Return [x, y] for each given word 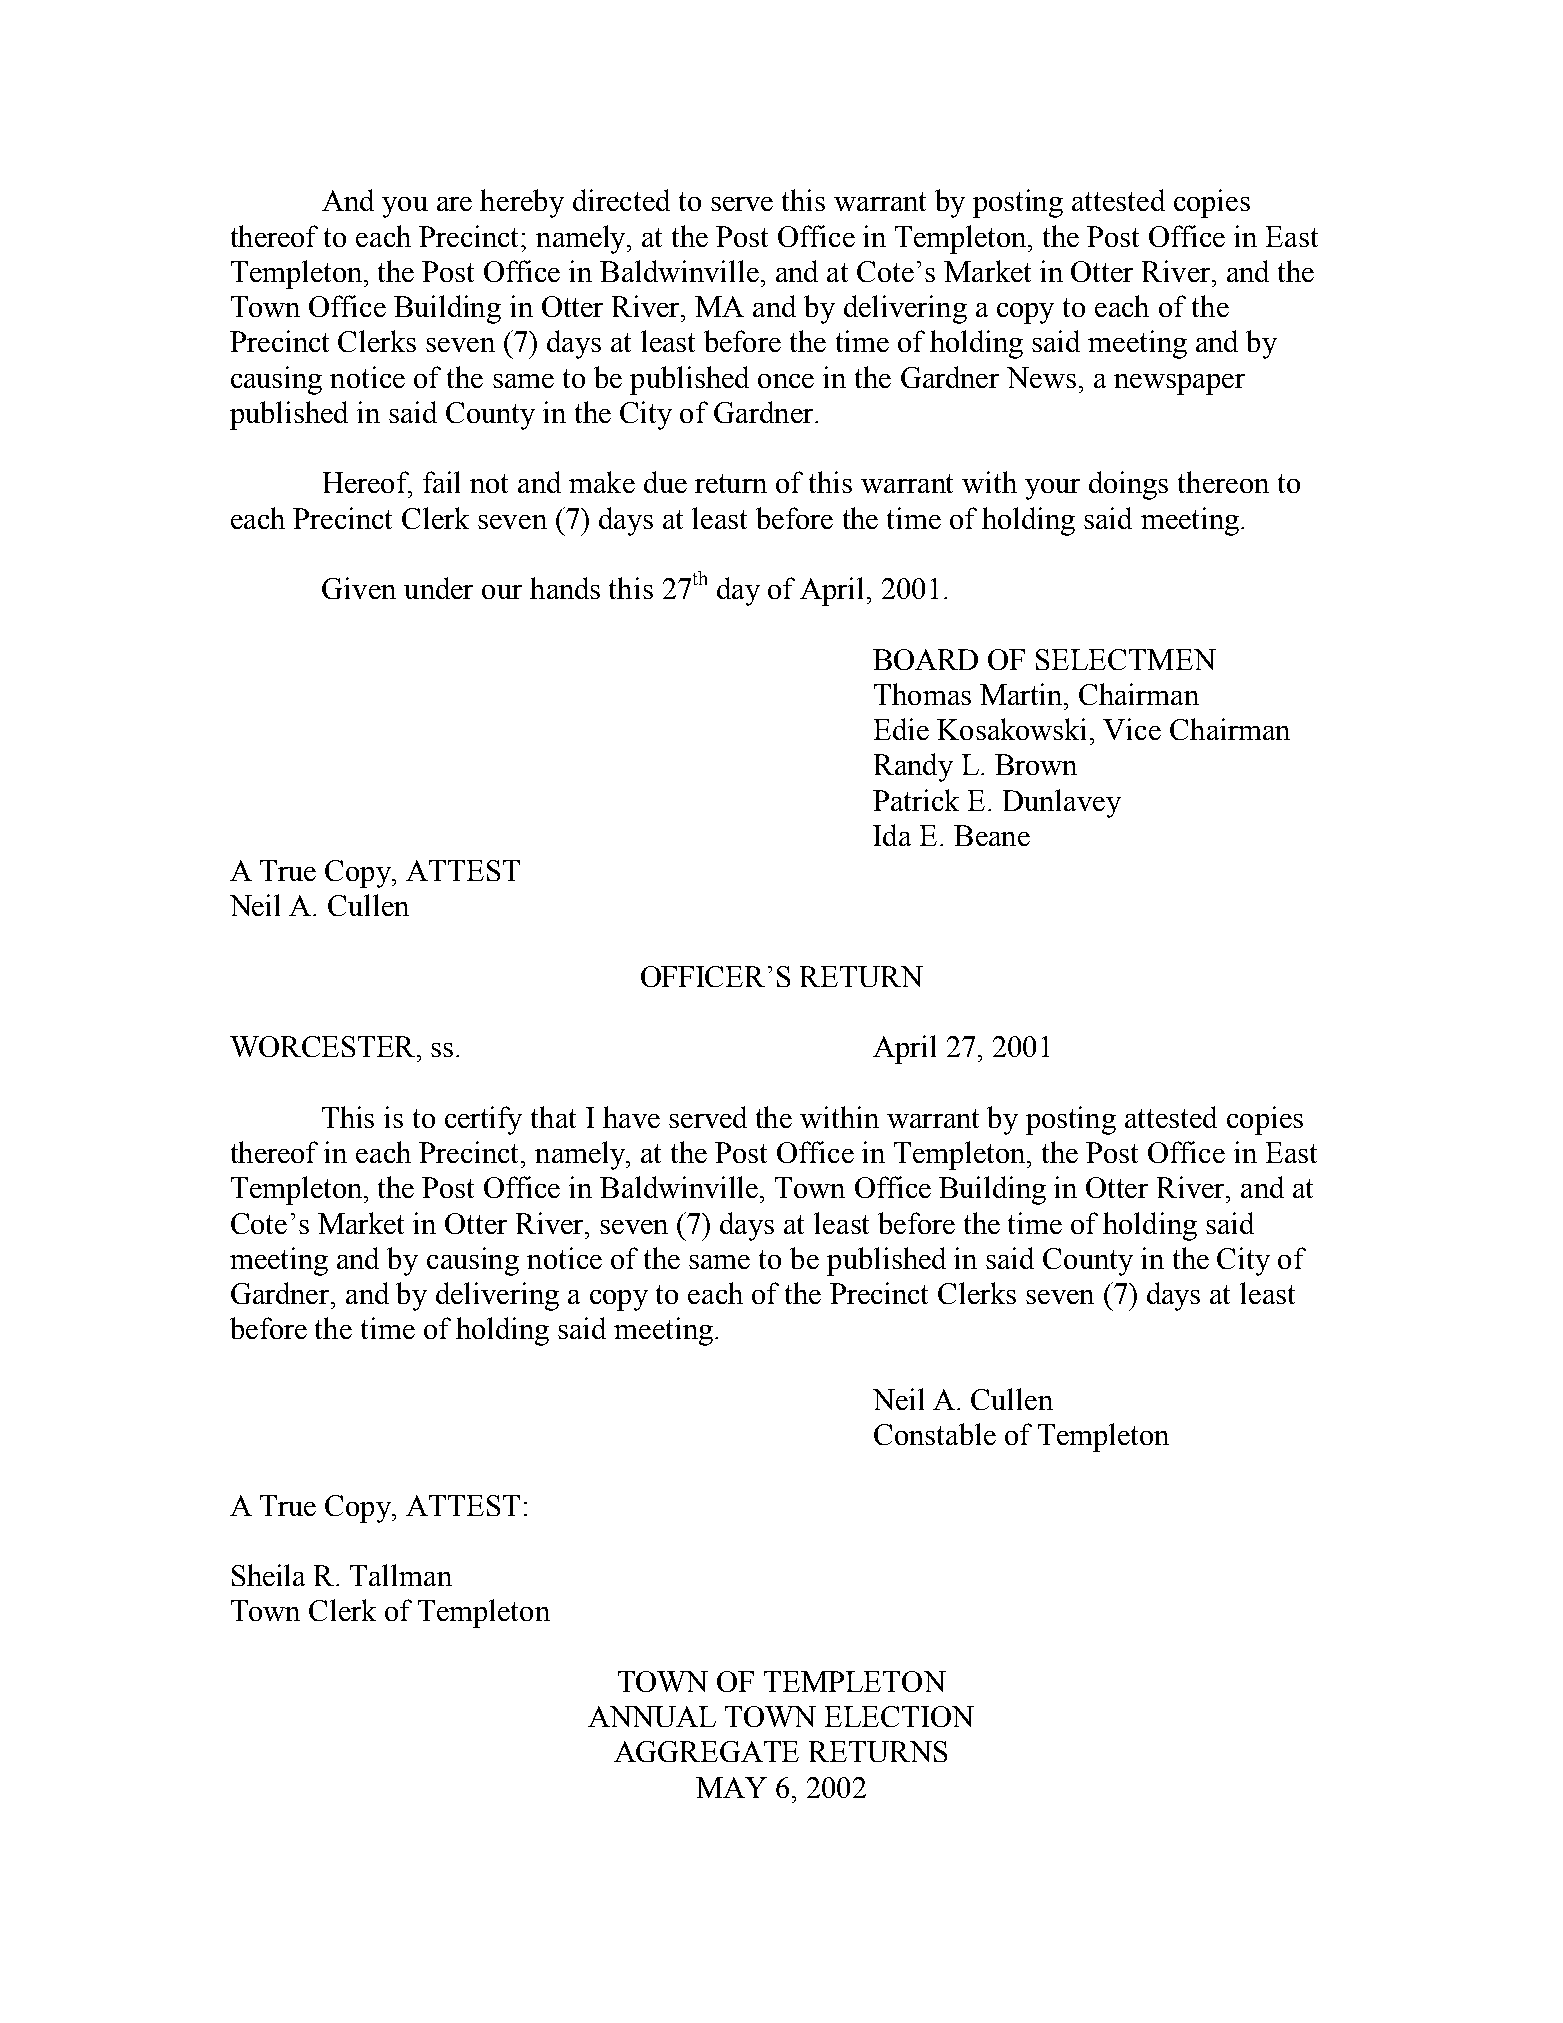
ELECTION [899, 1716]
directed [621, 200]
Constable [935, 1434]
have [631, 1117]
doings [1128, 485]
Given [359, 588]
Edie [901, 729]
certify [483, 1120]
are [454, 204]
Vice [1132, 729]
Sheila [268, 1575]
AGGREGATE [706, 1751]
